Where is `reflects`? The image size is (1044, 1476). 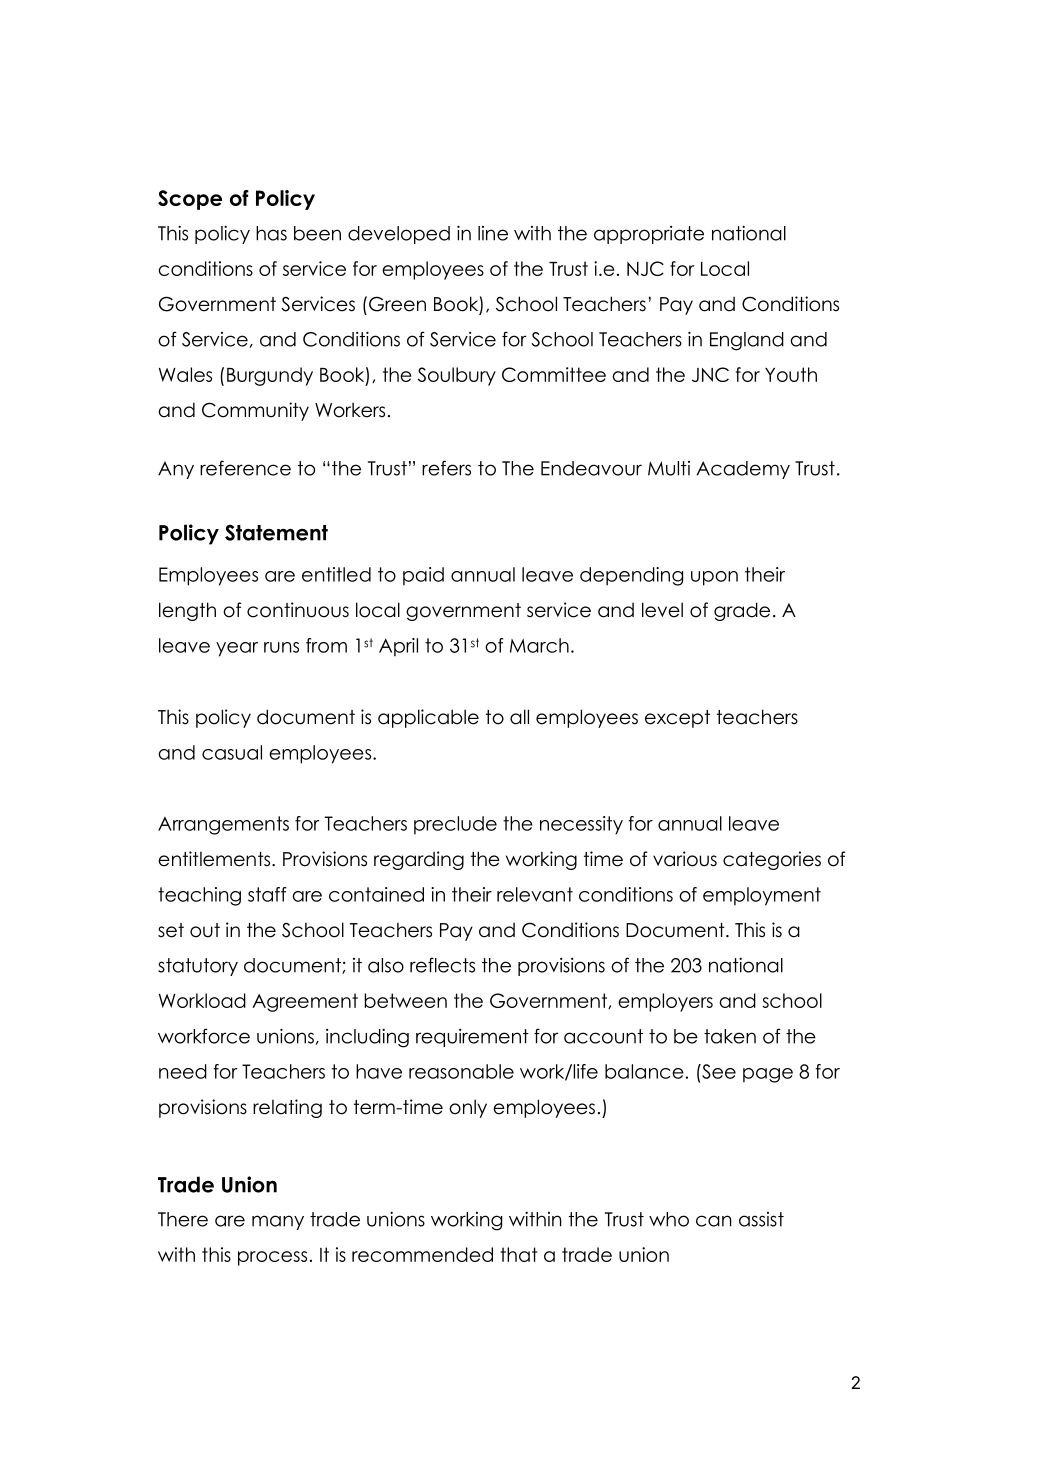
reflects is located at coordinates (442, 965).
